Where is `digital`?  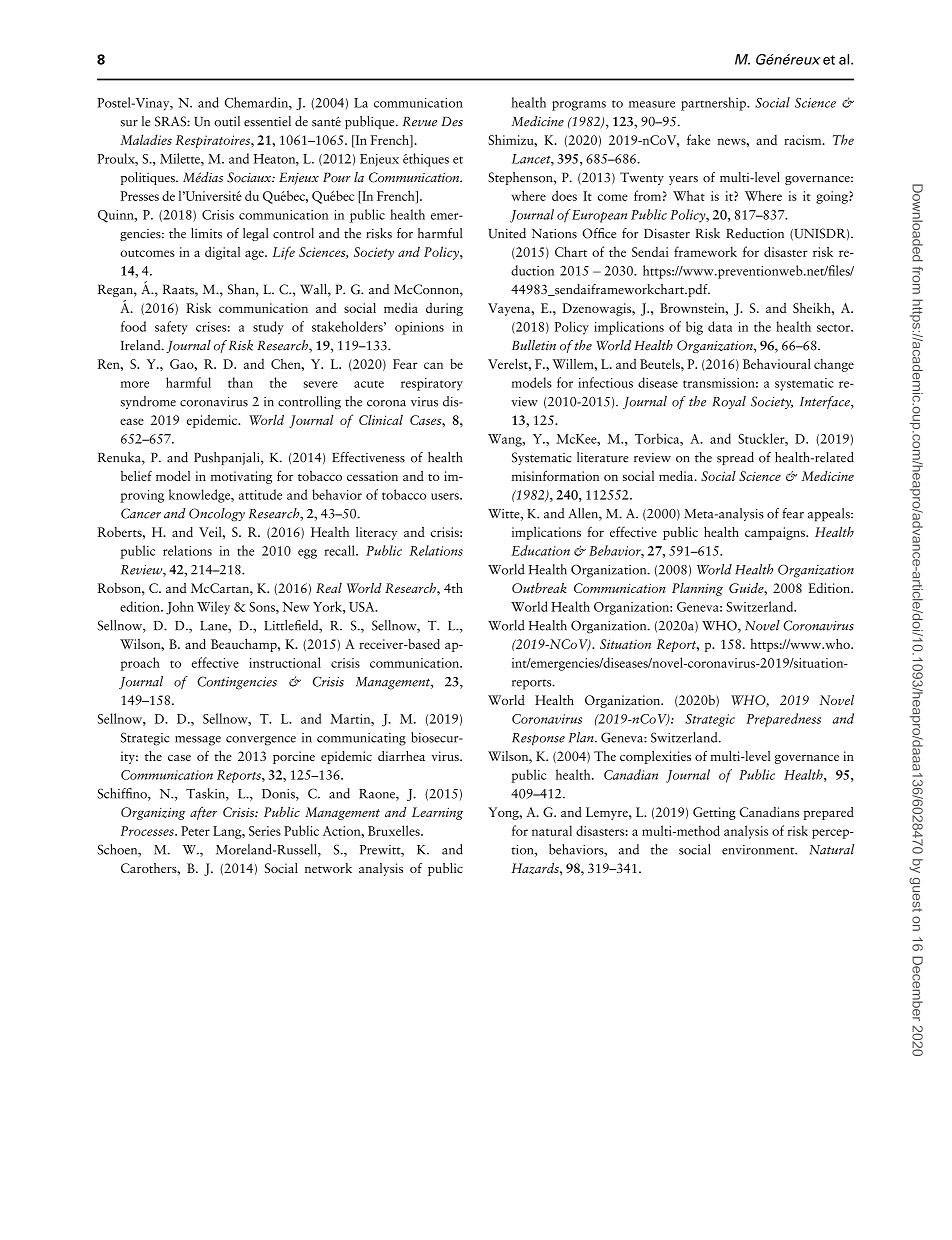
digital is located at coordinates (222, 253).
